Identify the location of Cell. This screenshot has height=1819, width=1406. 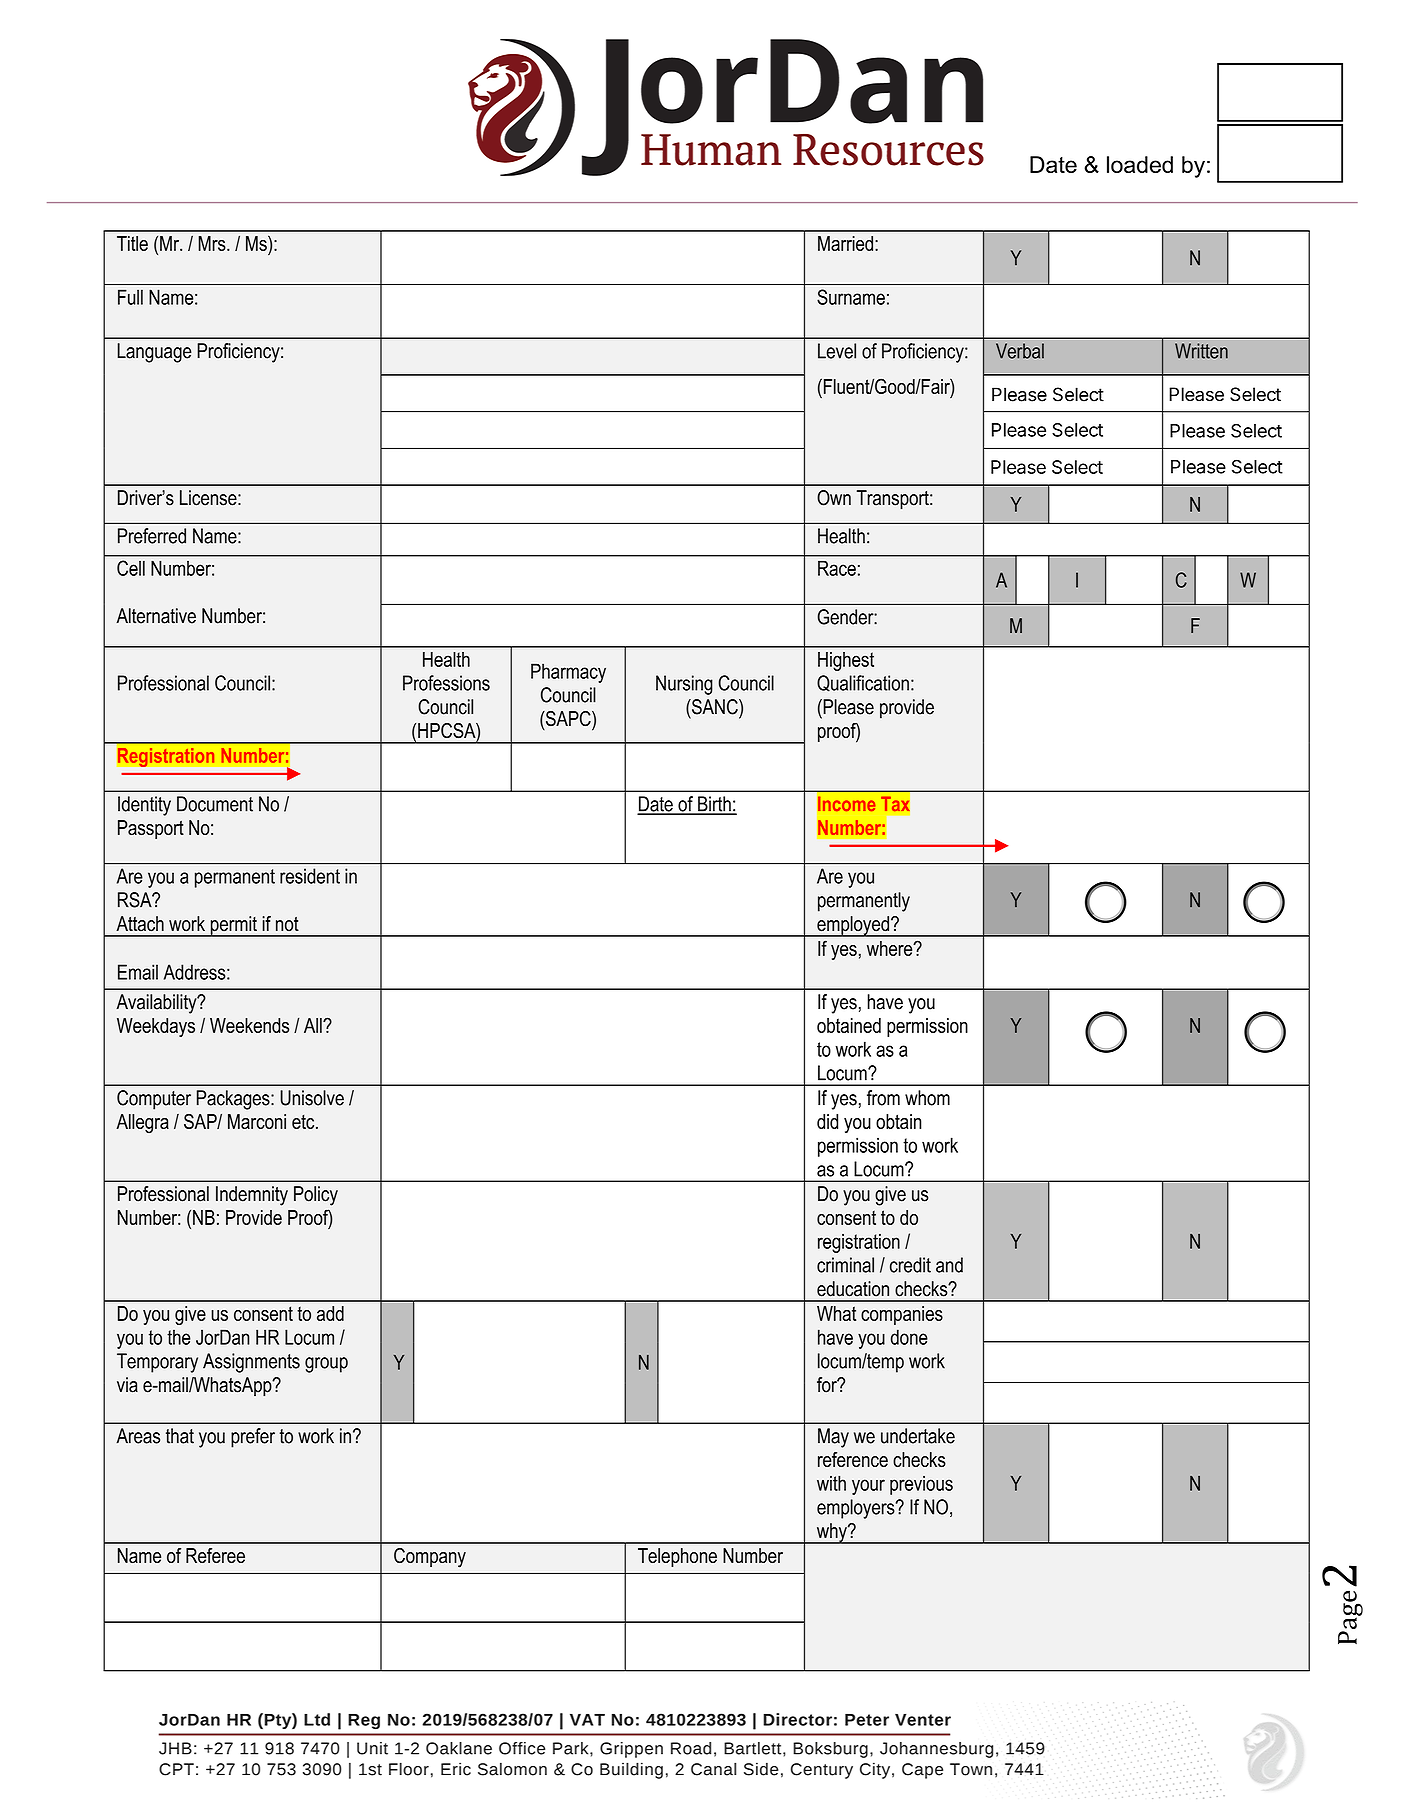
(131, 568).
